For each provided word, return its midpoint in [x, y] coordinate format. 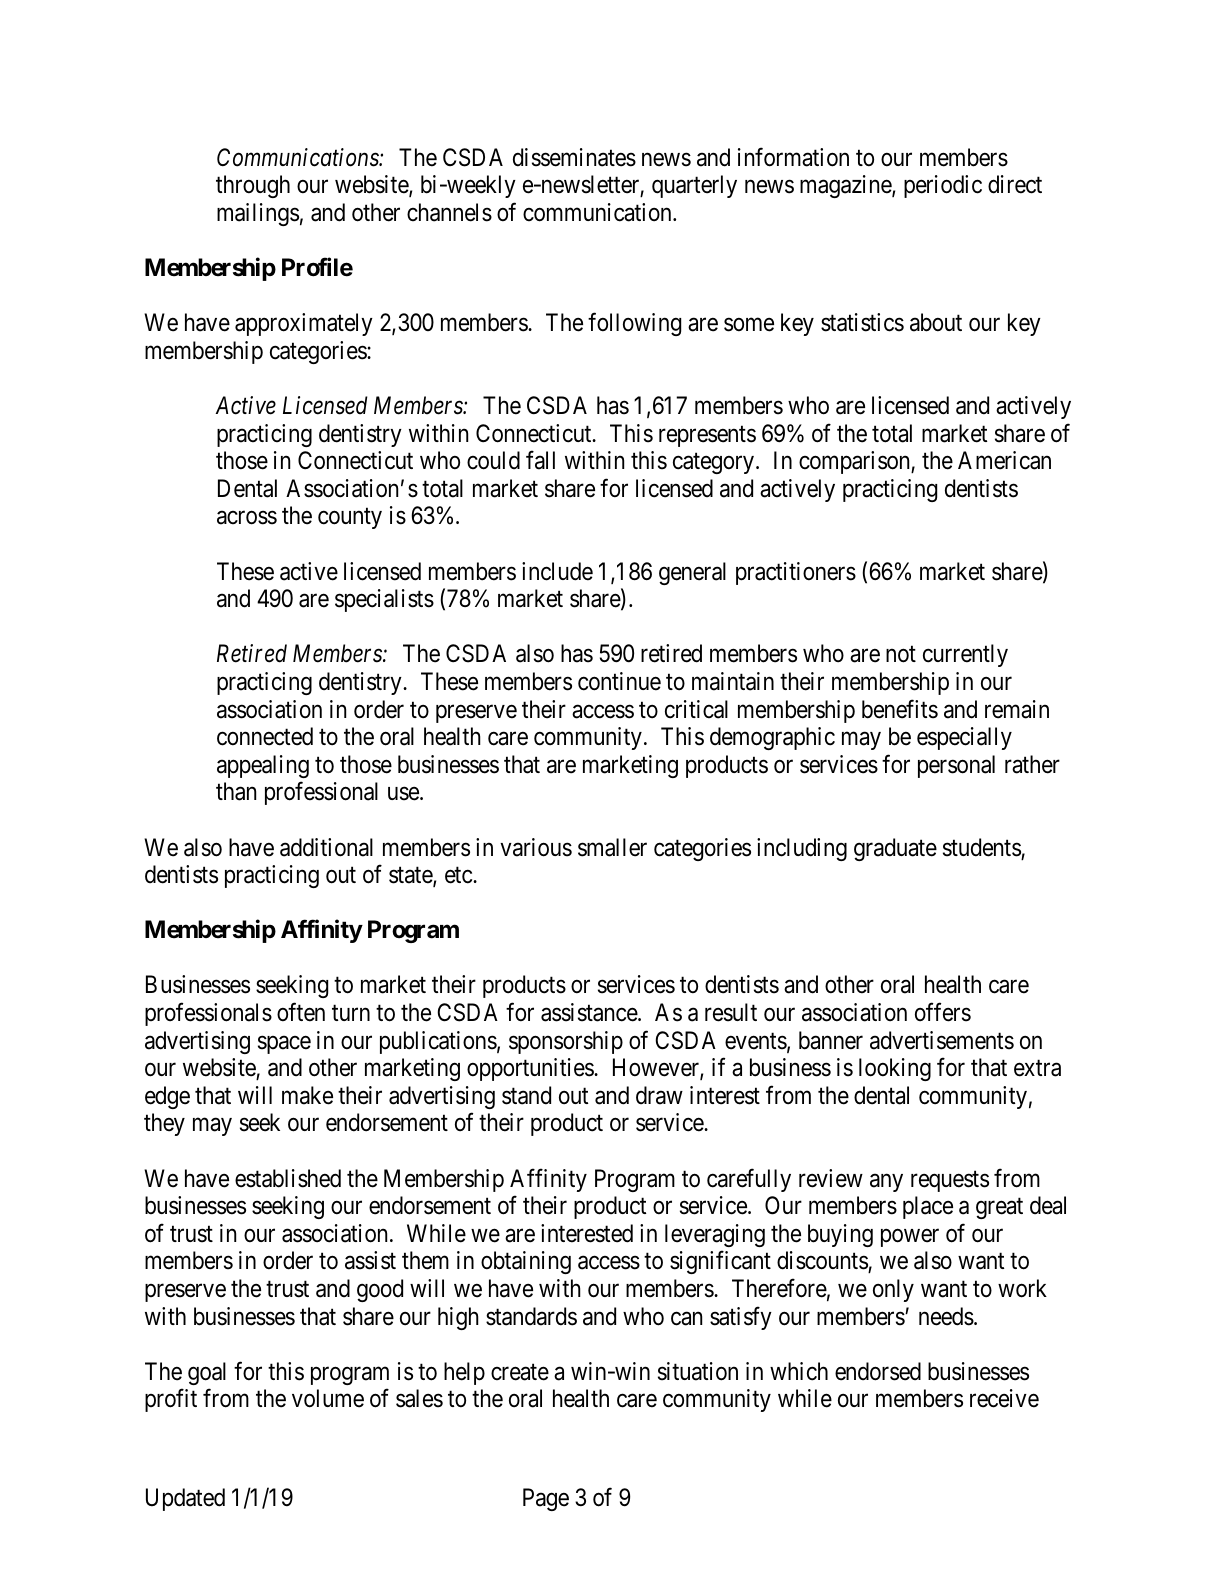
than [236, 791]
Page [546, 1499]
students [982, 847]
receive [1004, 1398]
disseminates [574, 157]
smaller [612, 847]
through [253, 186]
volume [328, 1398]
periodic [943, 186]
